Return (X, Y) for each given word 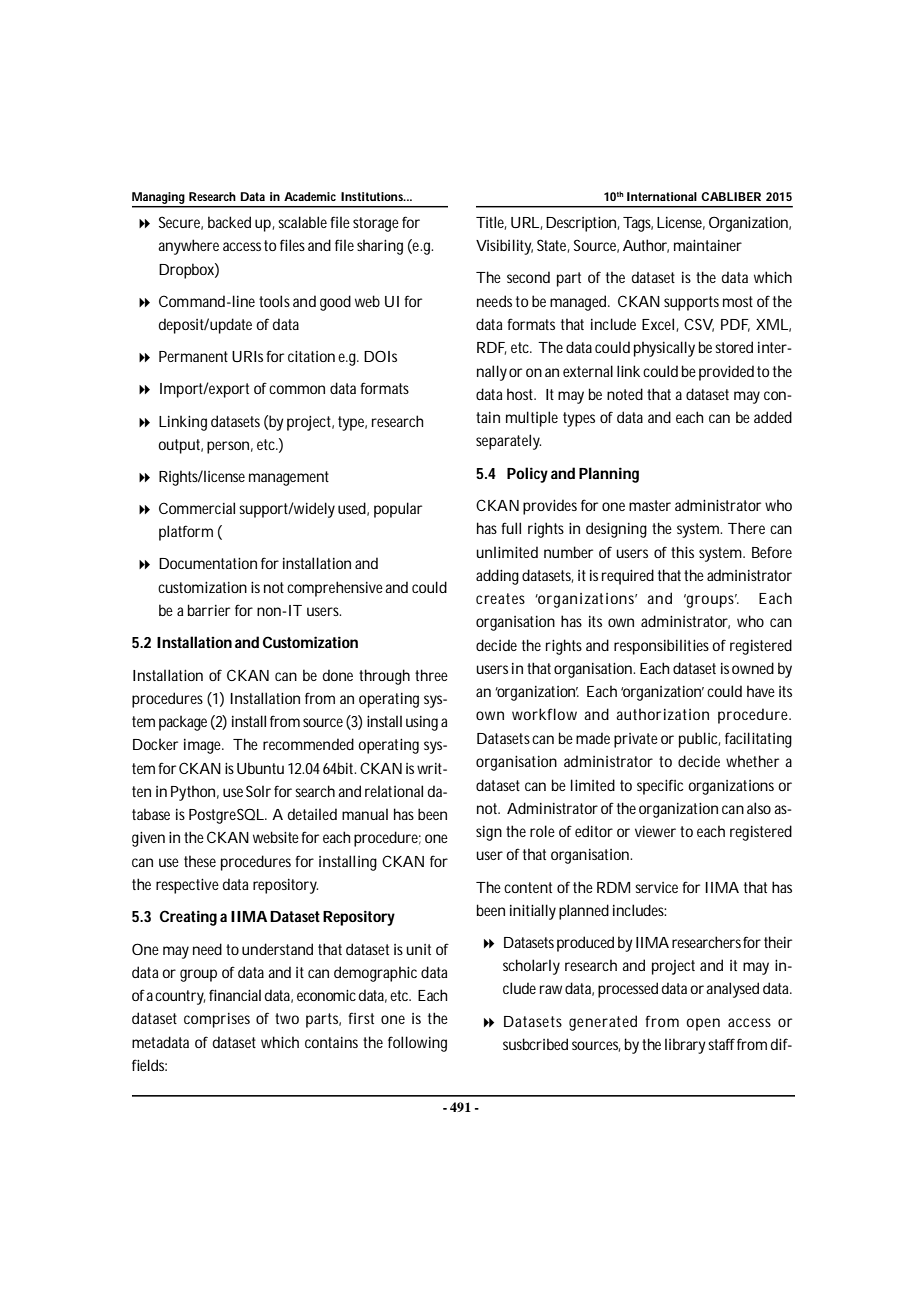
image (204, 746)
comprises (217, 1020)
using (422, 723)
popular (398, 510)
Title (491, 223)
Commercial (197, 508)
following (417, 1044)
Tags (638, 224)
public (699, 740)
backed (229, 222)
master (650, 505)
